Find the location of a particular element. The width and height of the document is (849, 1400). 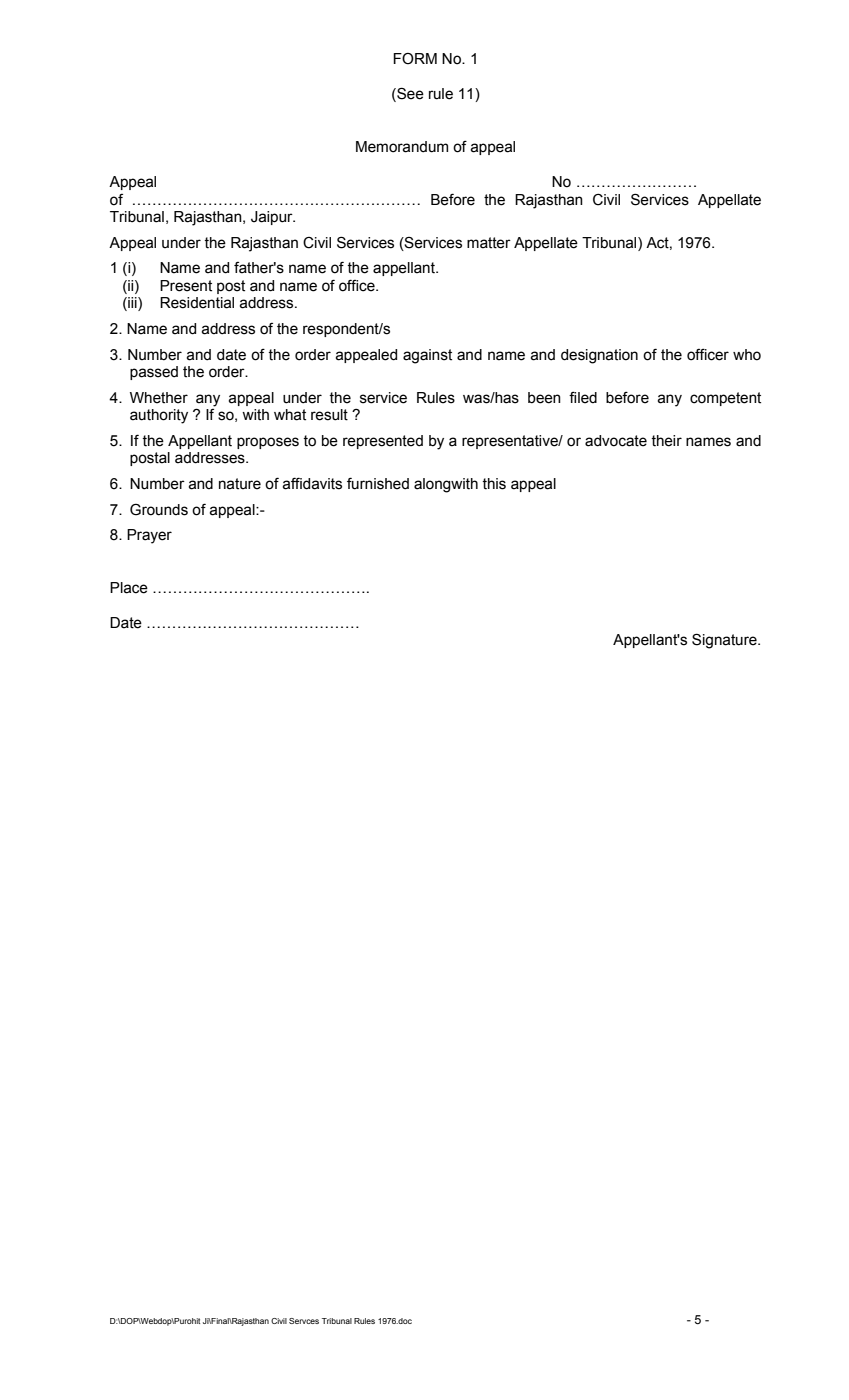

Memorandum is located at coordinates (402, 147).
